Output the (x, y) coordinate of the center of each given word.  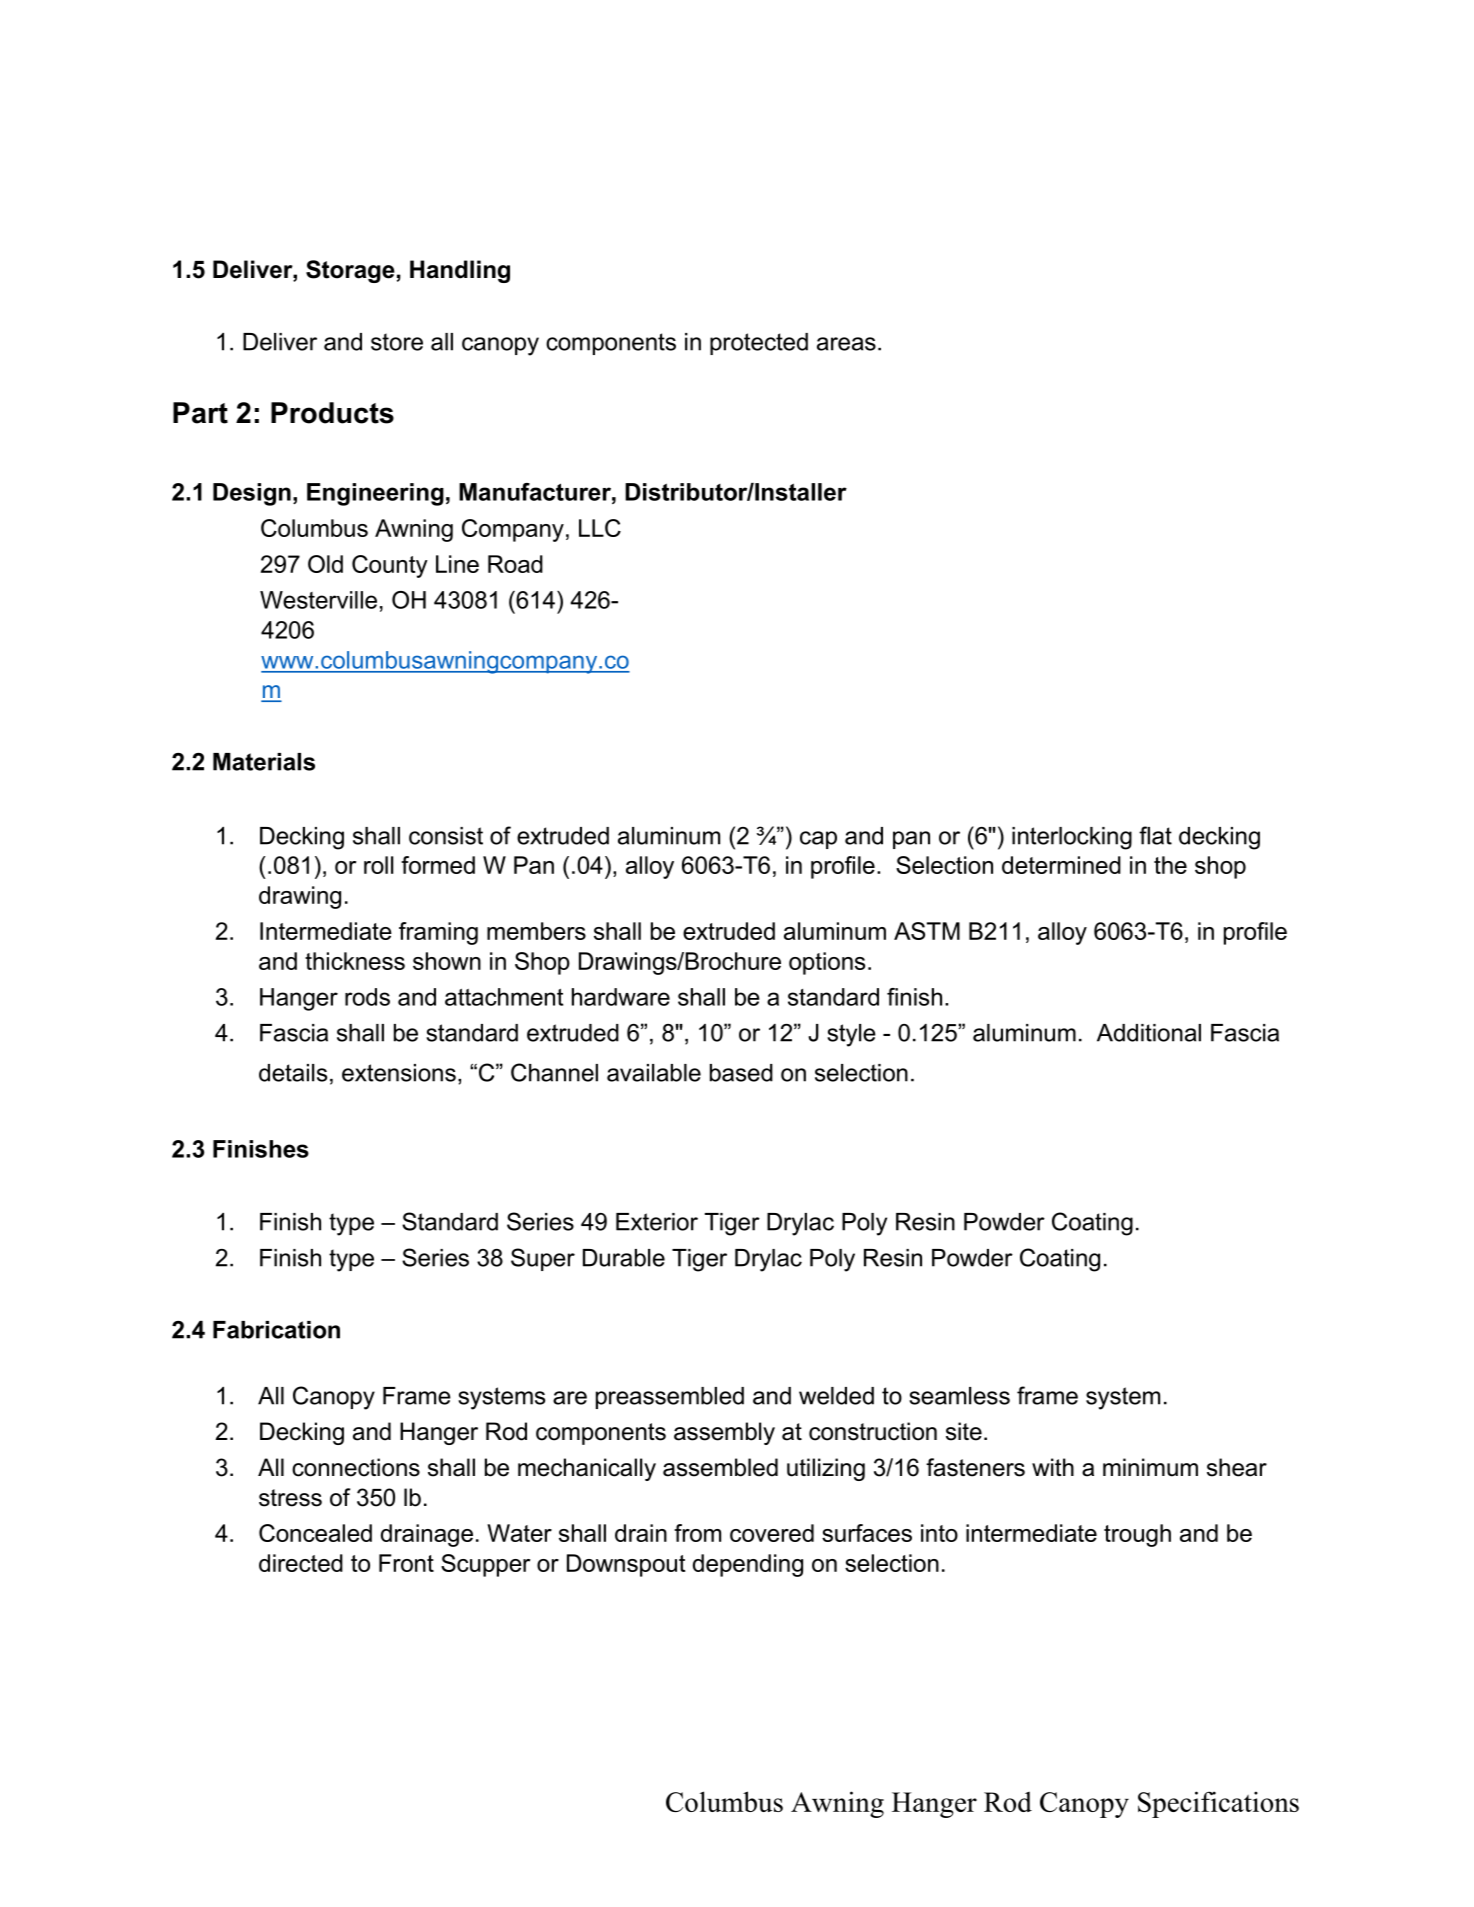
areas (846, 344)
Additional (1149, 1033)
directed (301, 1563)
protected (759, 344)
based (741, 1073)
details (293, 1073)
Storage (350, 271)
